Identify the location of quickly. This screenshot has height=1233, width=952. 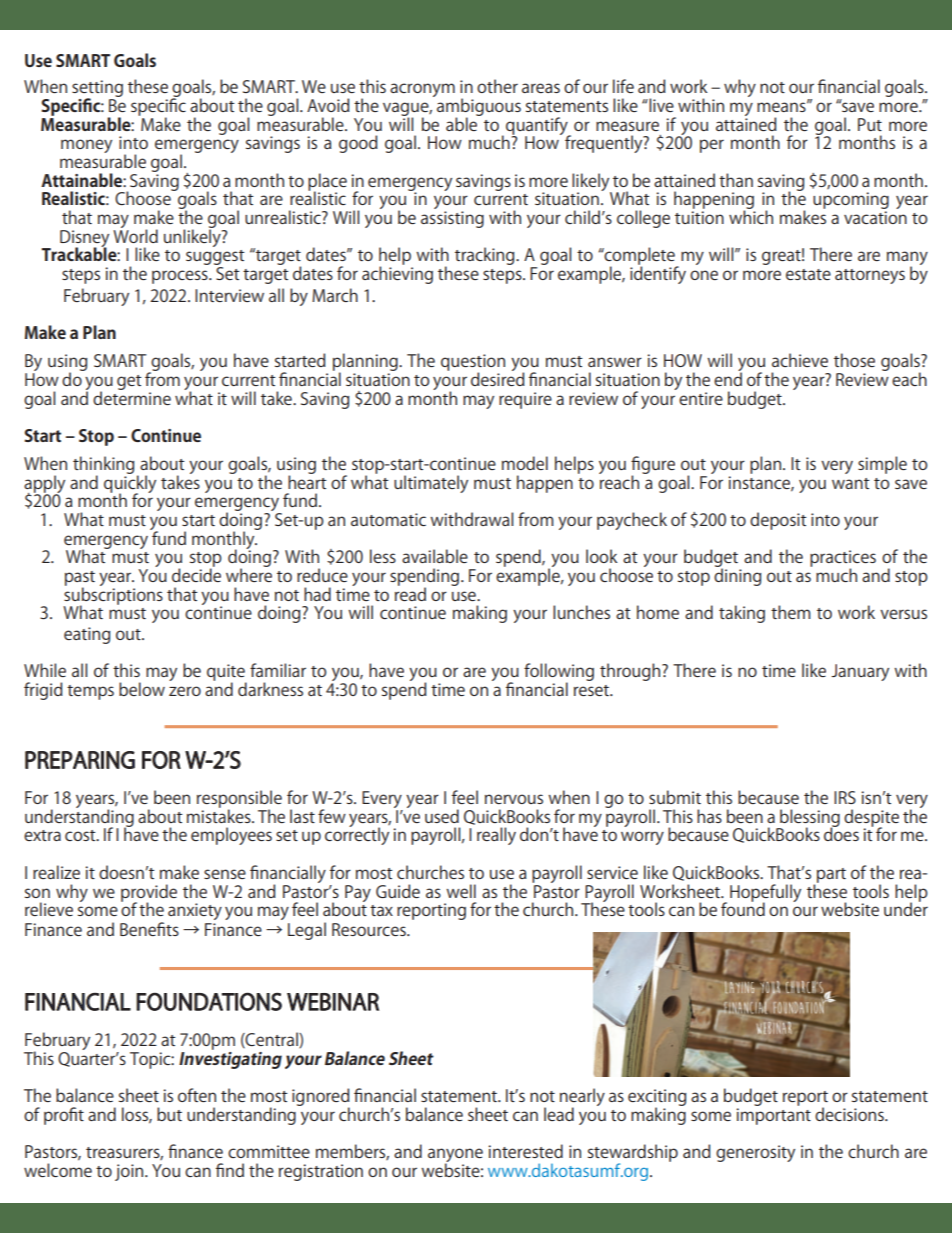
(130, 484).
